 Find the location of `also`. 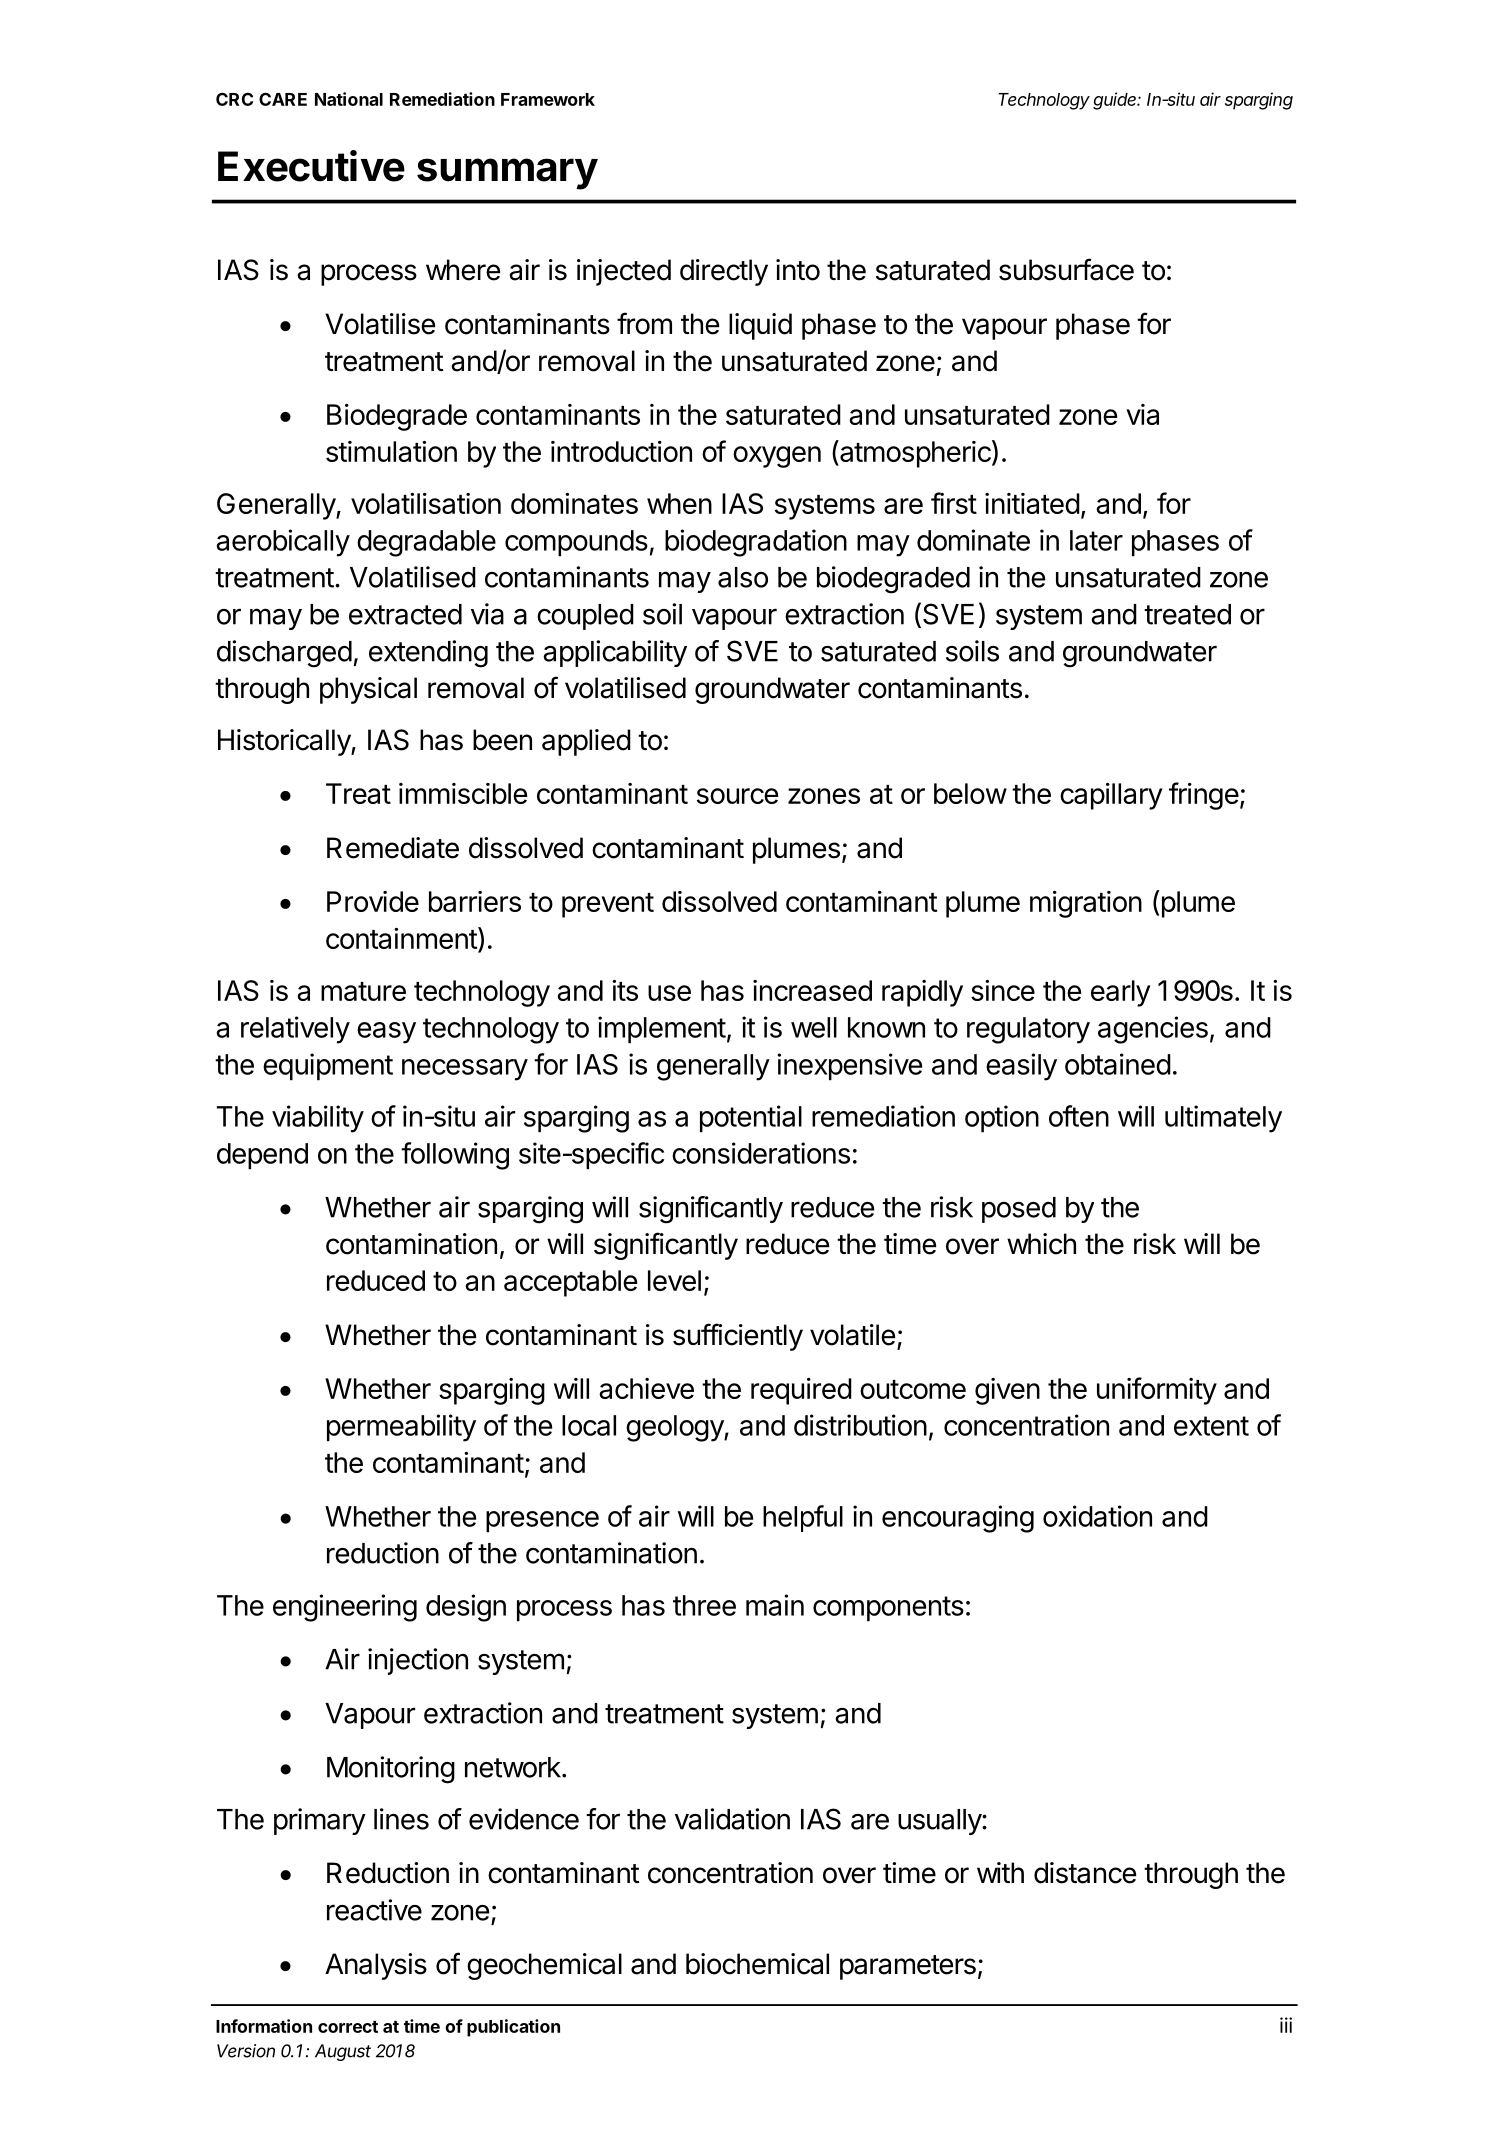

also is located at coordinates (743, 577).
